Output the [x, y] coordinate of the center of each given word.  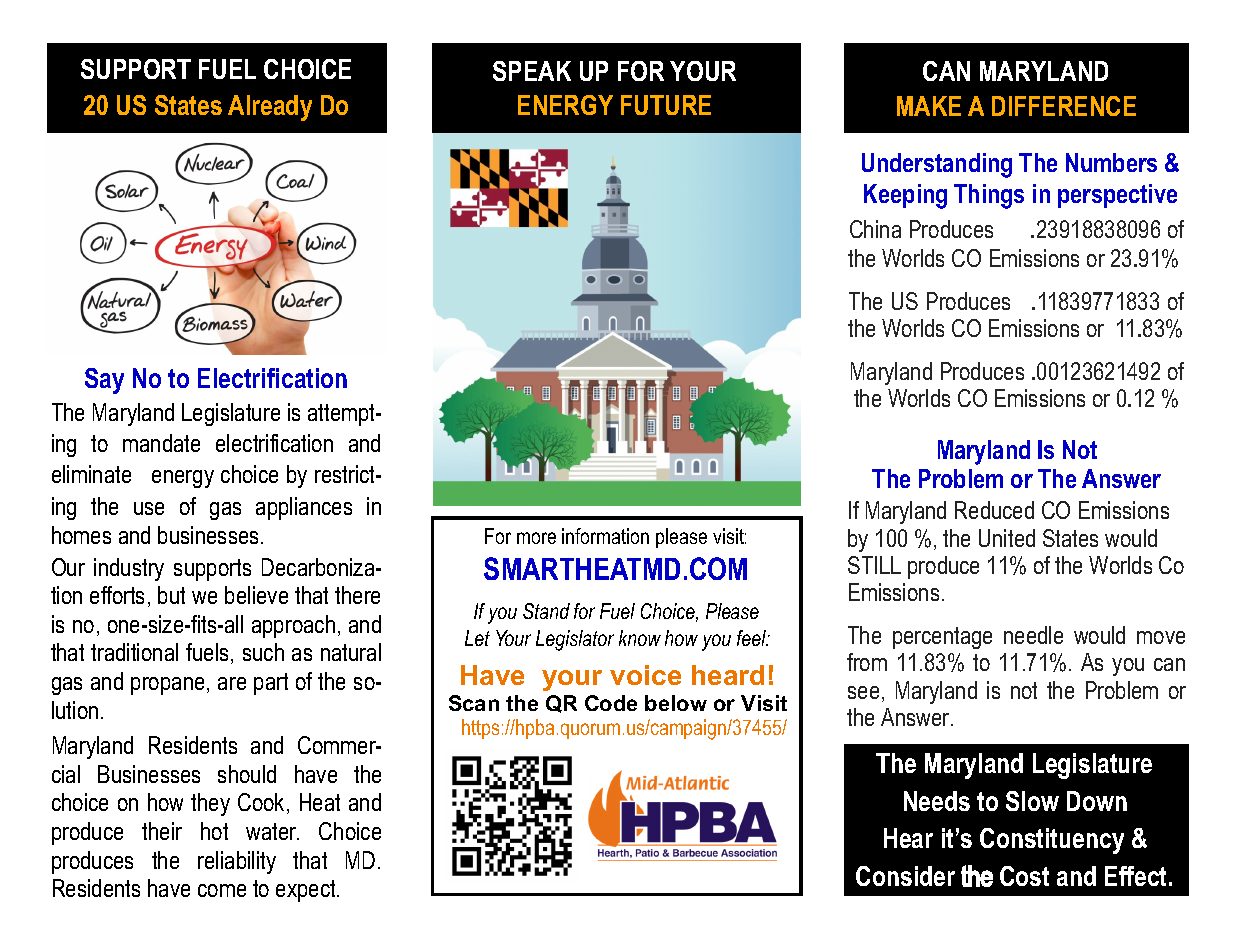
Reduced [994, 510]
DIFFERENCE [1064, 106]
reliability [237, 862]
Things [989, 196]
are [232, 683]
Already [270, 108]
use [149, 508]
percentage [942, 638]
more [536, 538]
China [875, 229]
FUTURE [666, 105]
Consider [905, 876]
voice [645, 675]
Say [104, 381]
